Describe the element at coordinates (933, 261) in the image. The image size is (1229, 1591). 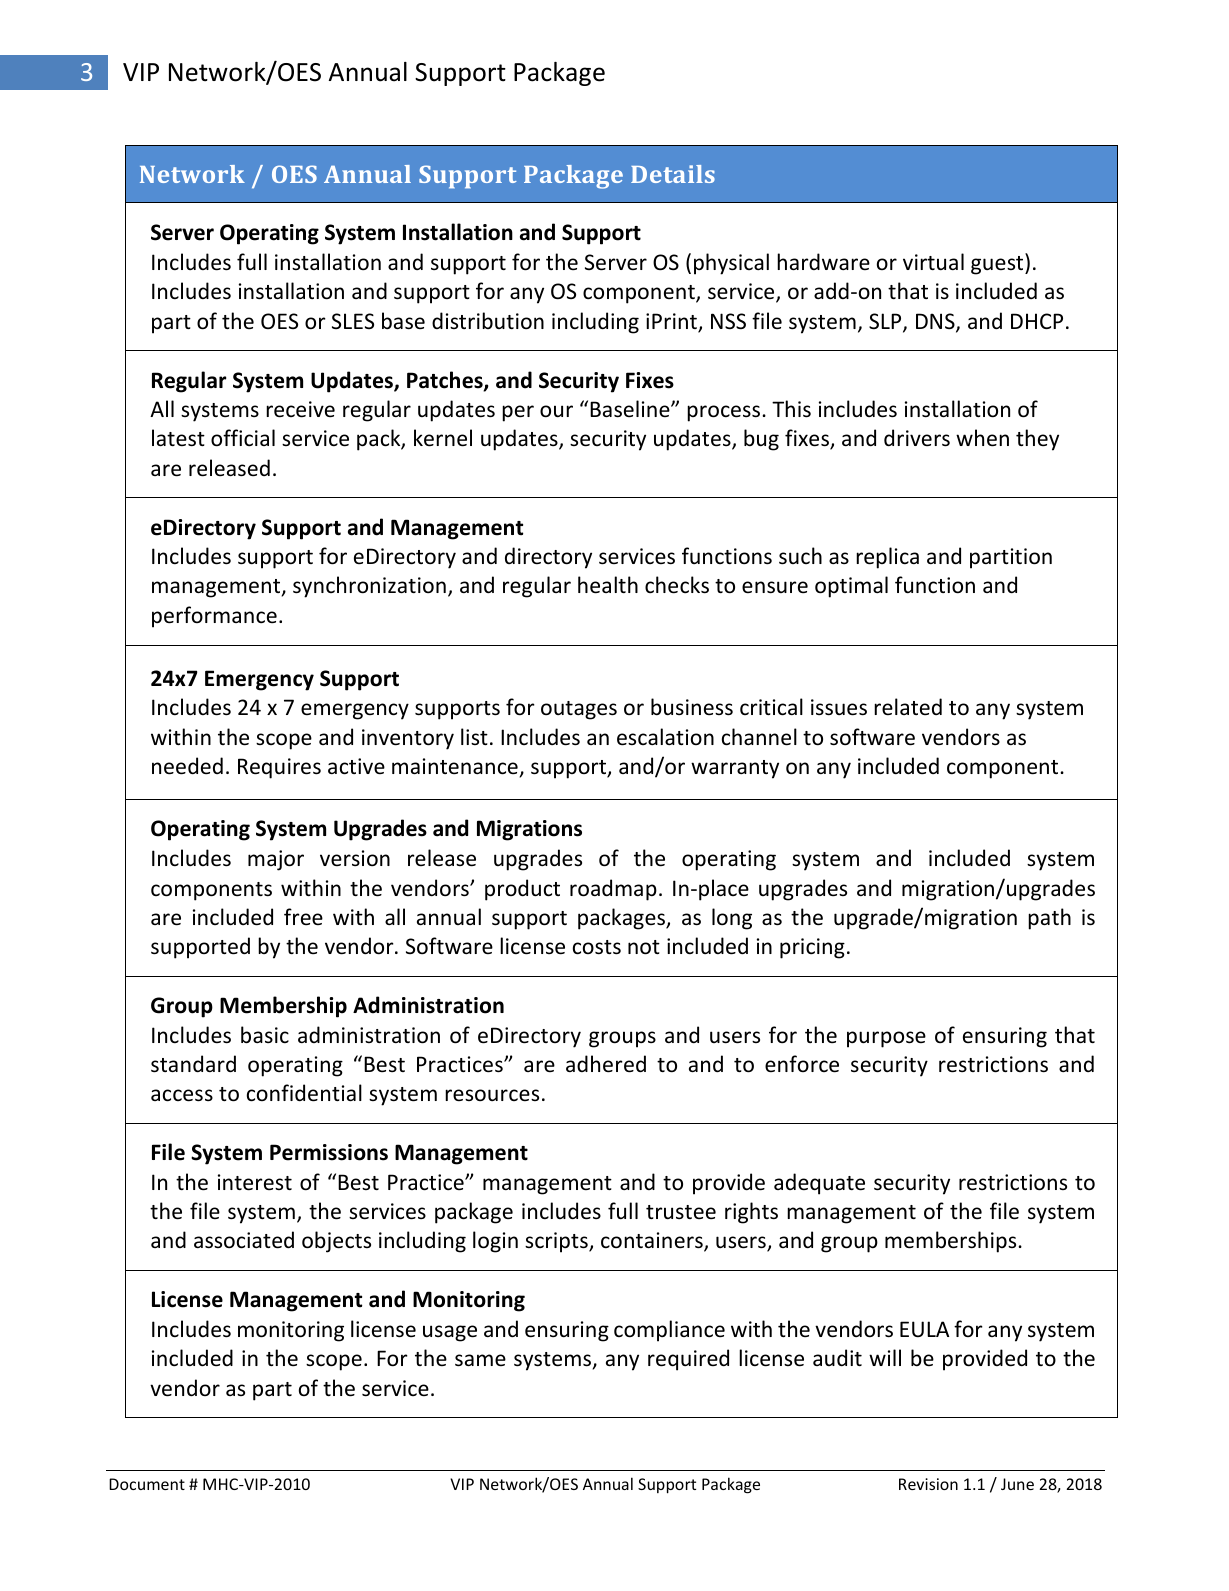
I see `virtual` at that location.
